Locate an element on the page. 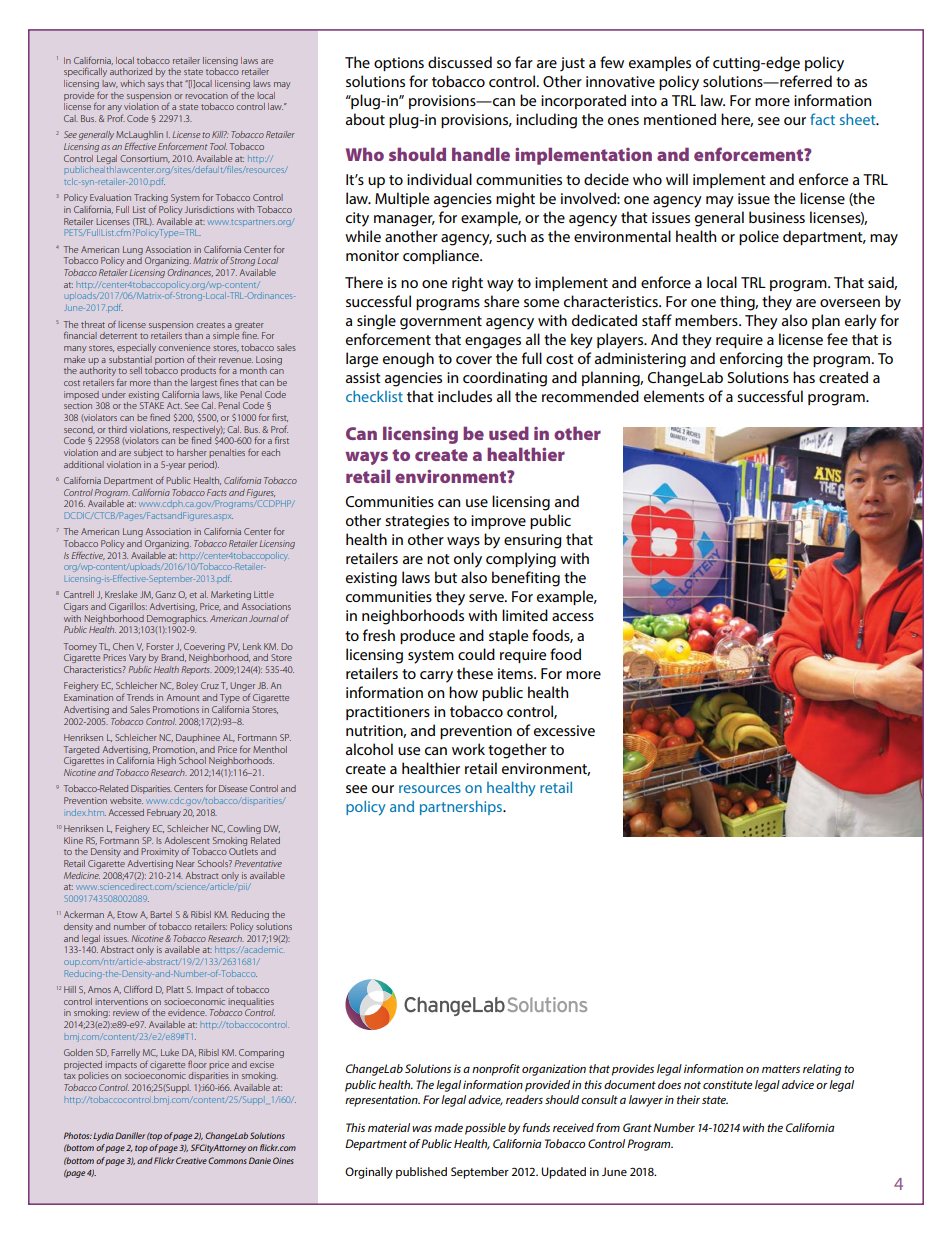  mentioned is located at coordinates (680, 119).
